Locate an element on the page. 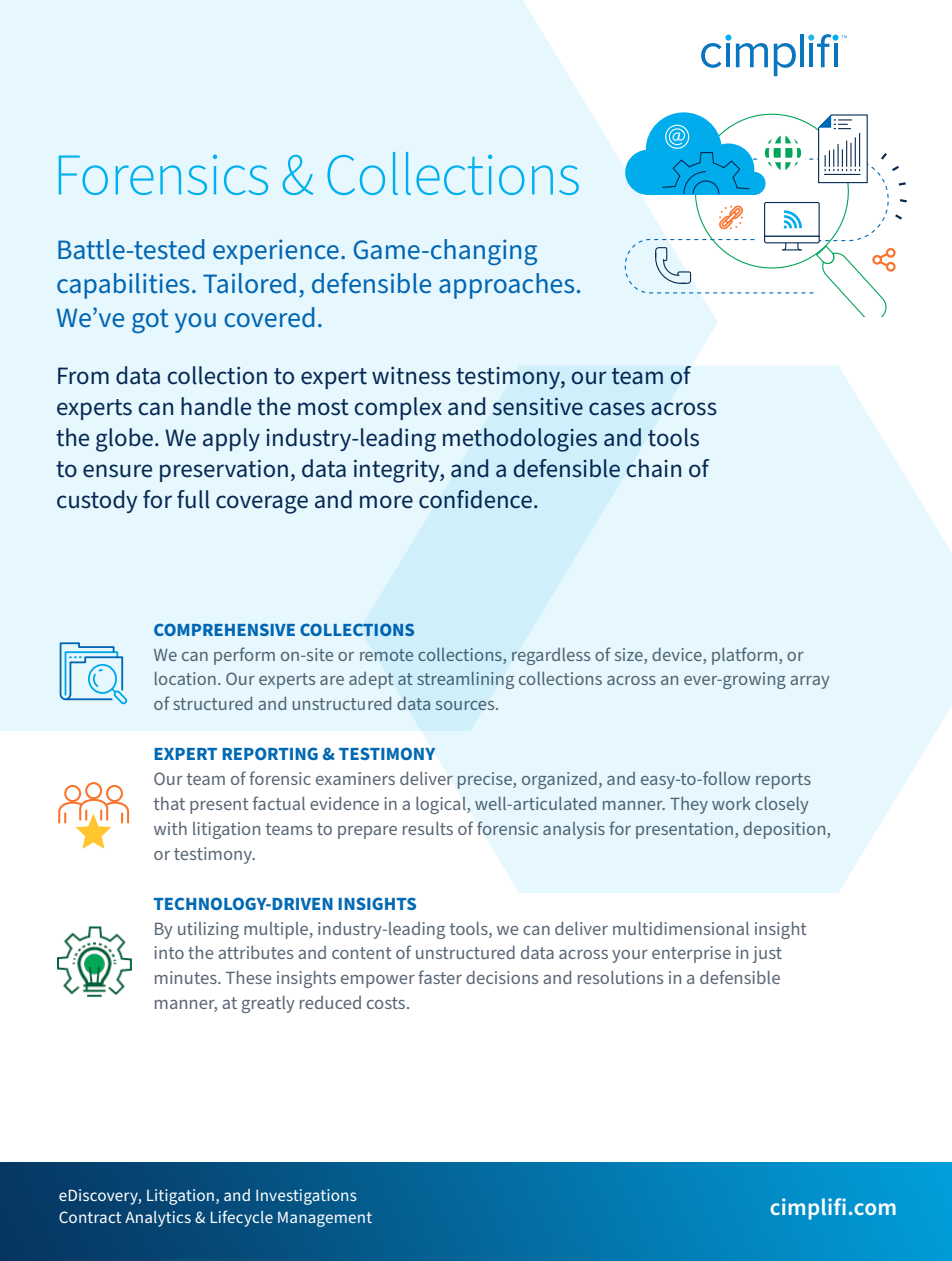 The height and width of the page is (1261, 952). chain is located at coordinates (653, 468).
